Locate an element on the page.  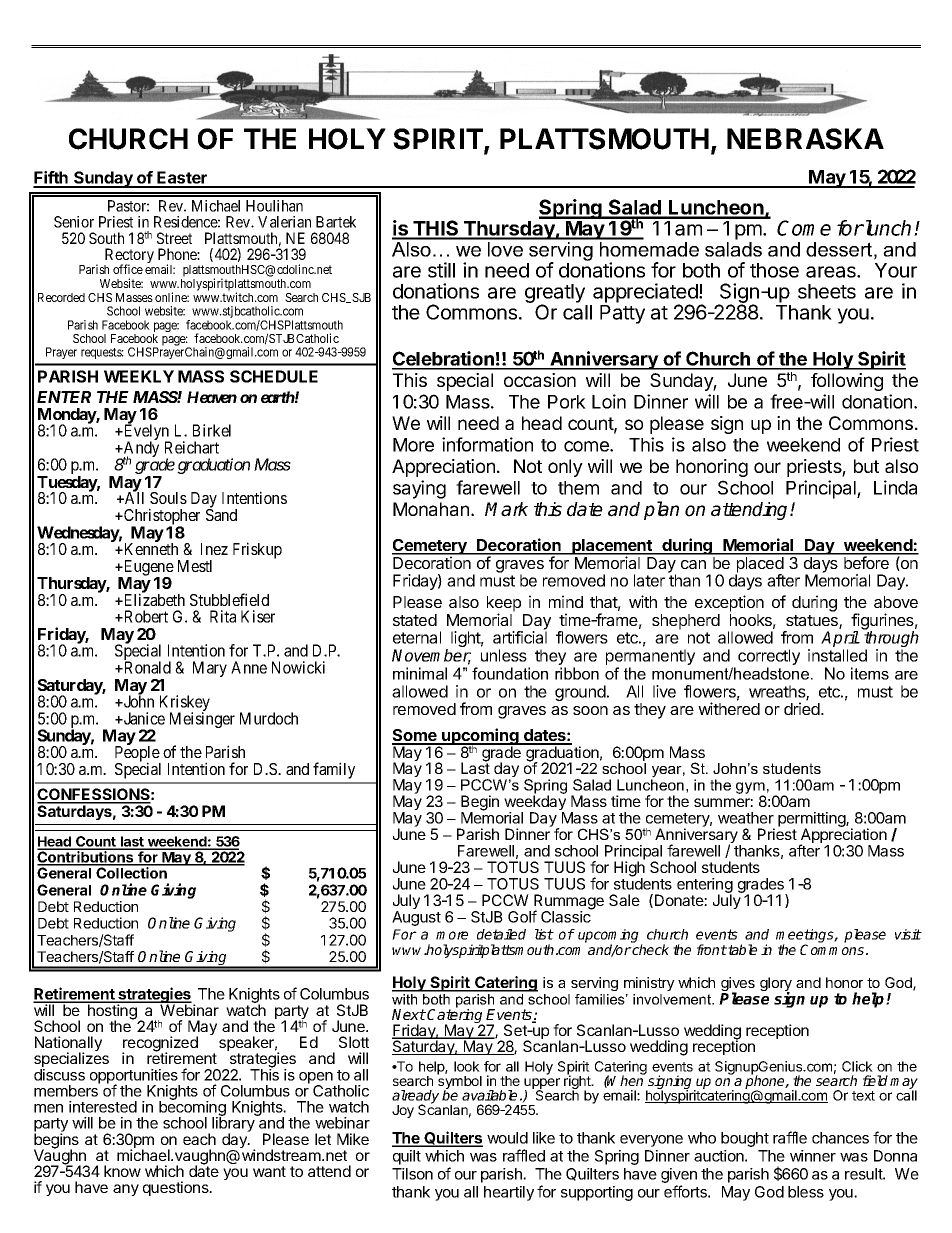
Easter is located at coordinates (182, 179).
